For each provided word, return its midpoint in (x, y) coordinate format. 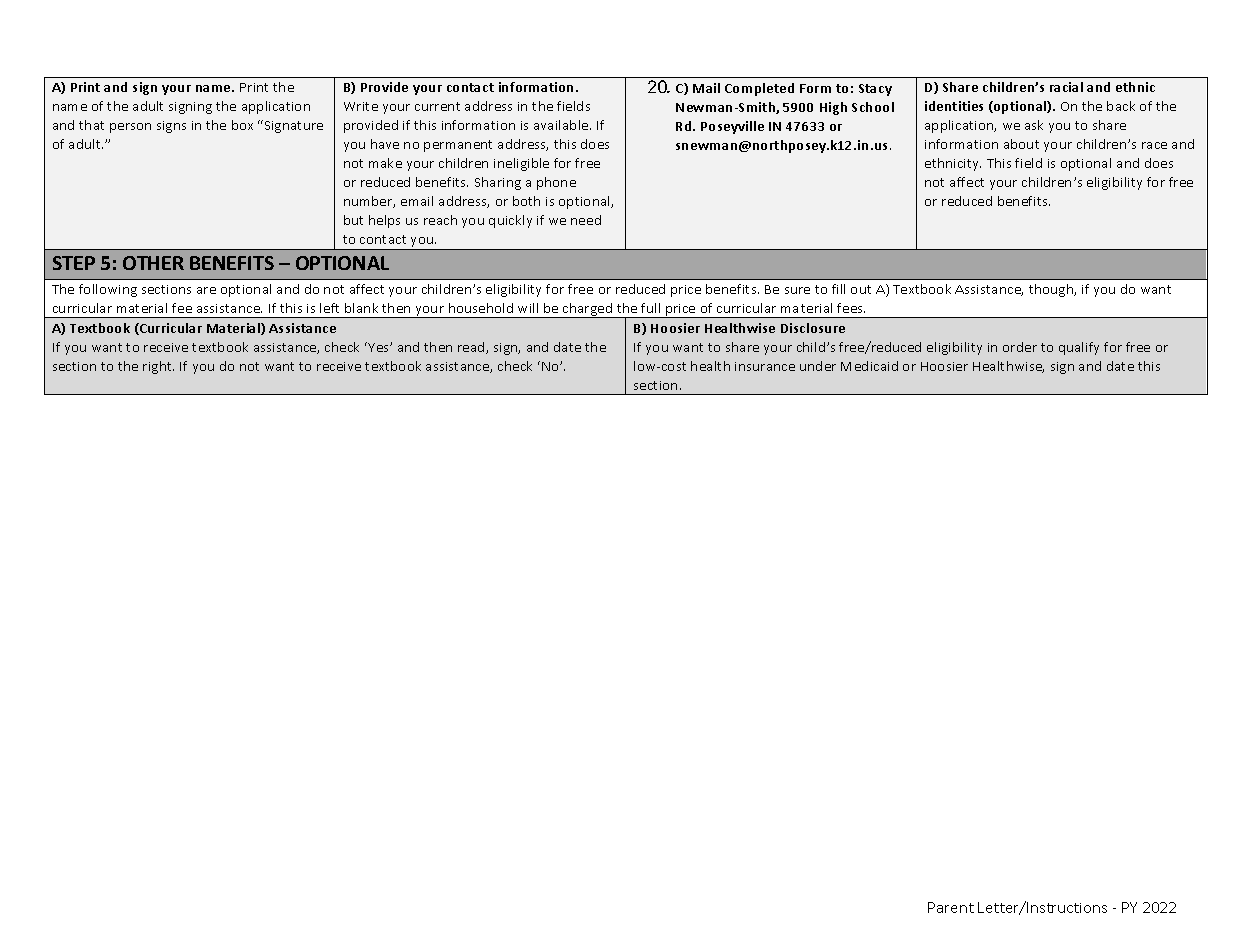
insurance (765, 366)
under (818, 366)
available (562, 125)
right (158, 367)
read (472, 348)
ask (1034, 125)
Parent (951, 907)
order (1020, 347)
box (242, 125)
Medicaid (869, 366)
